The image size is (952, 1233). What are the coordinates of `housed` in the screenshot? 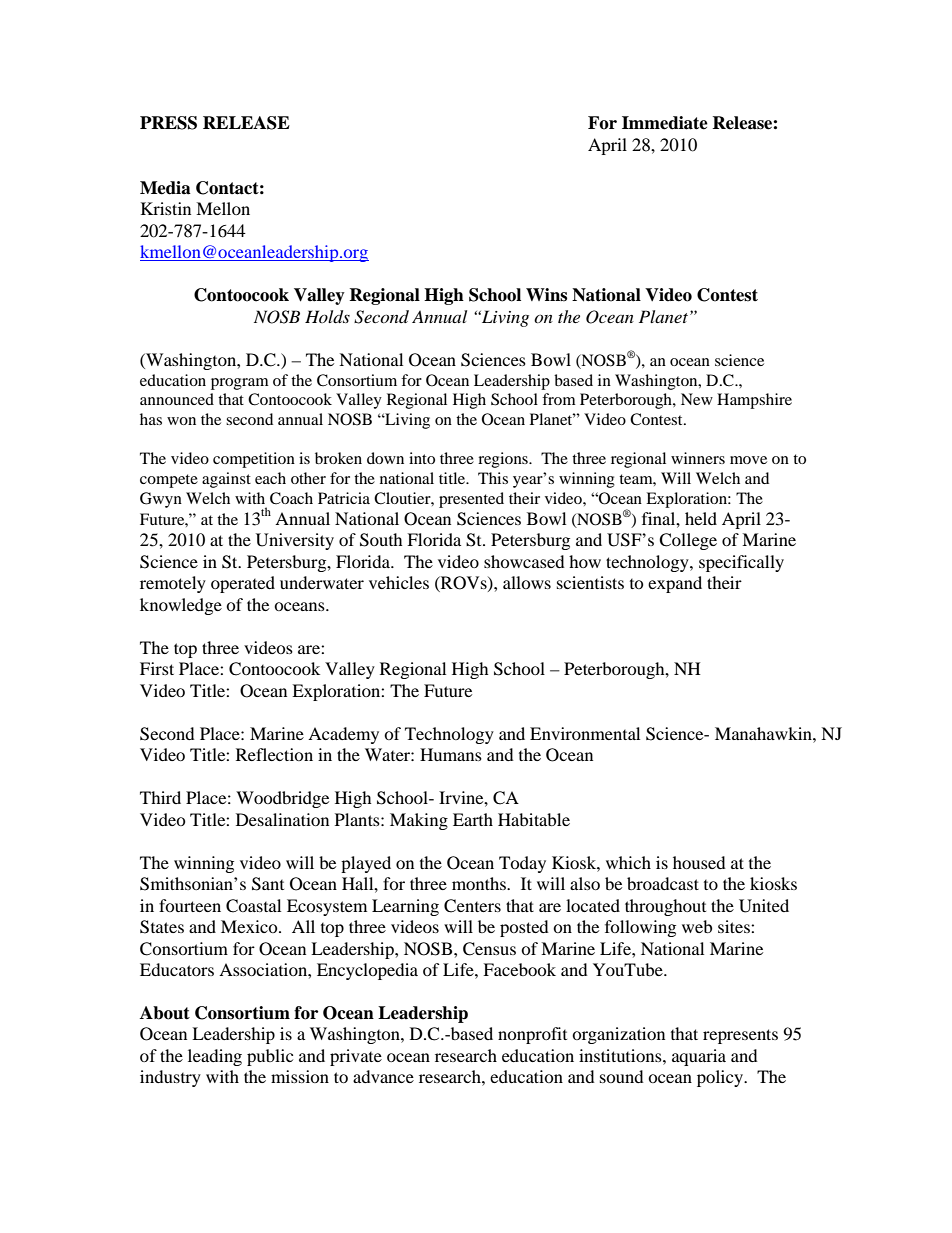 It's located at (699, 862).
